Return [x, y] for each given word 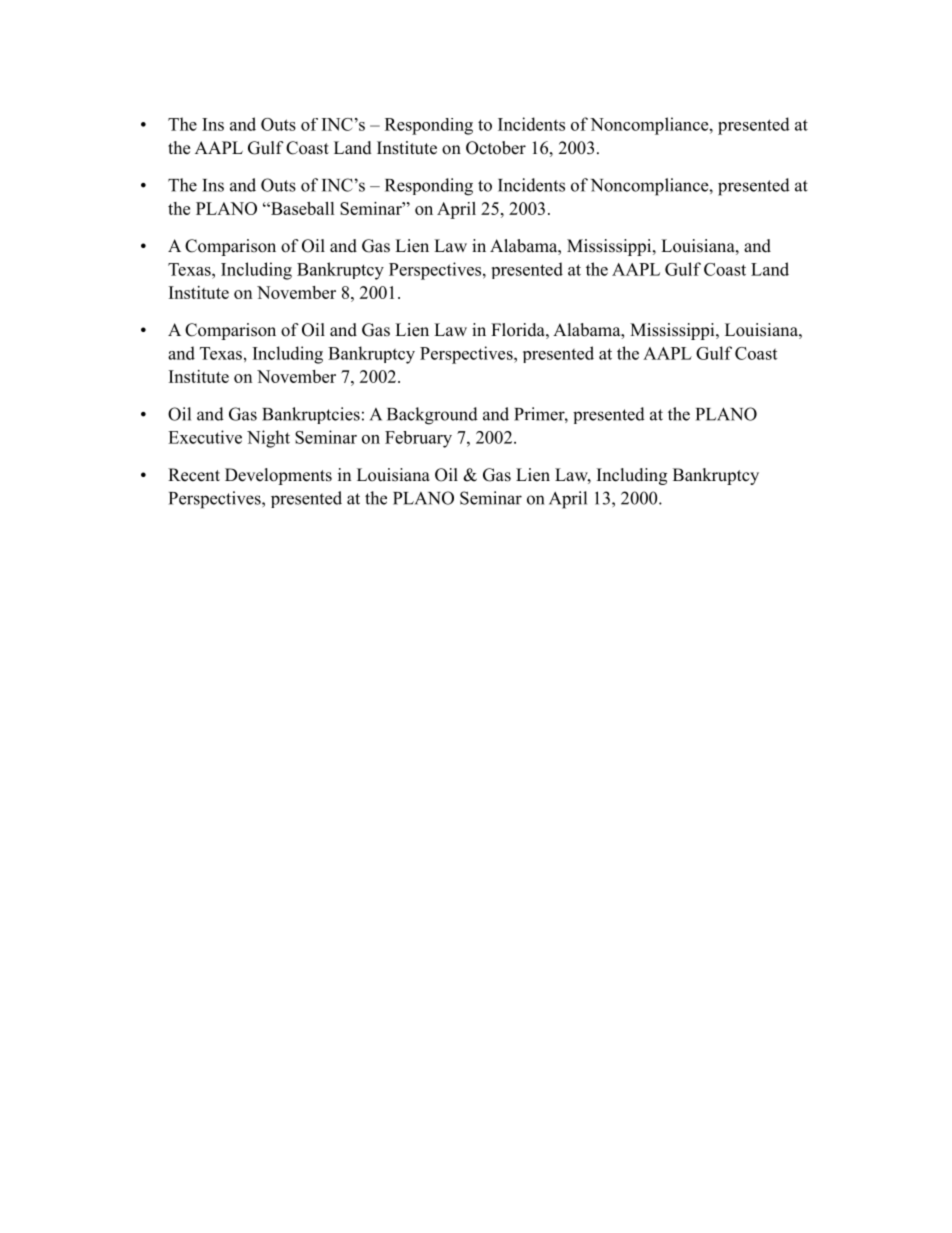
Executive [205, 437]
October [496, 148]
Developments [278, 476]
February [418, 439]
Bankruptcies [311, 415]
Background [432, 416]
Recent [194, 475]
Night [268, 439]
